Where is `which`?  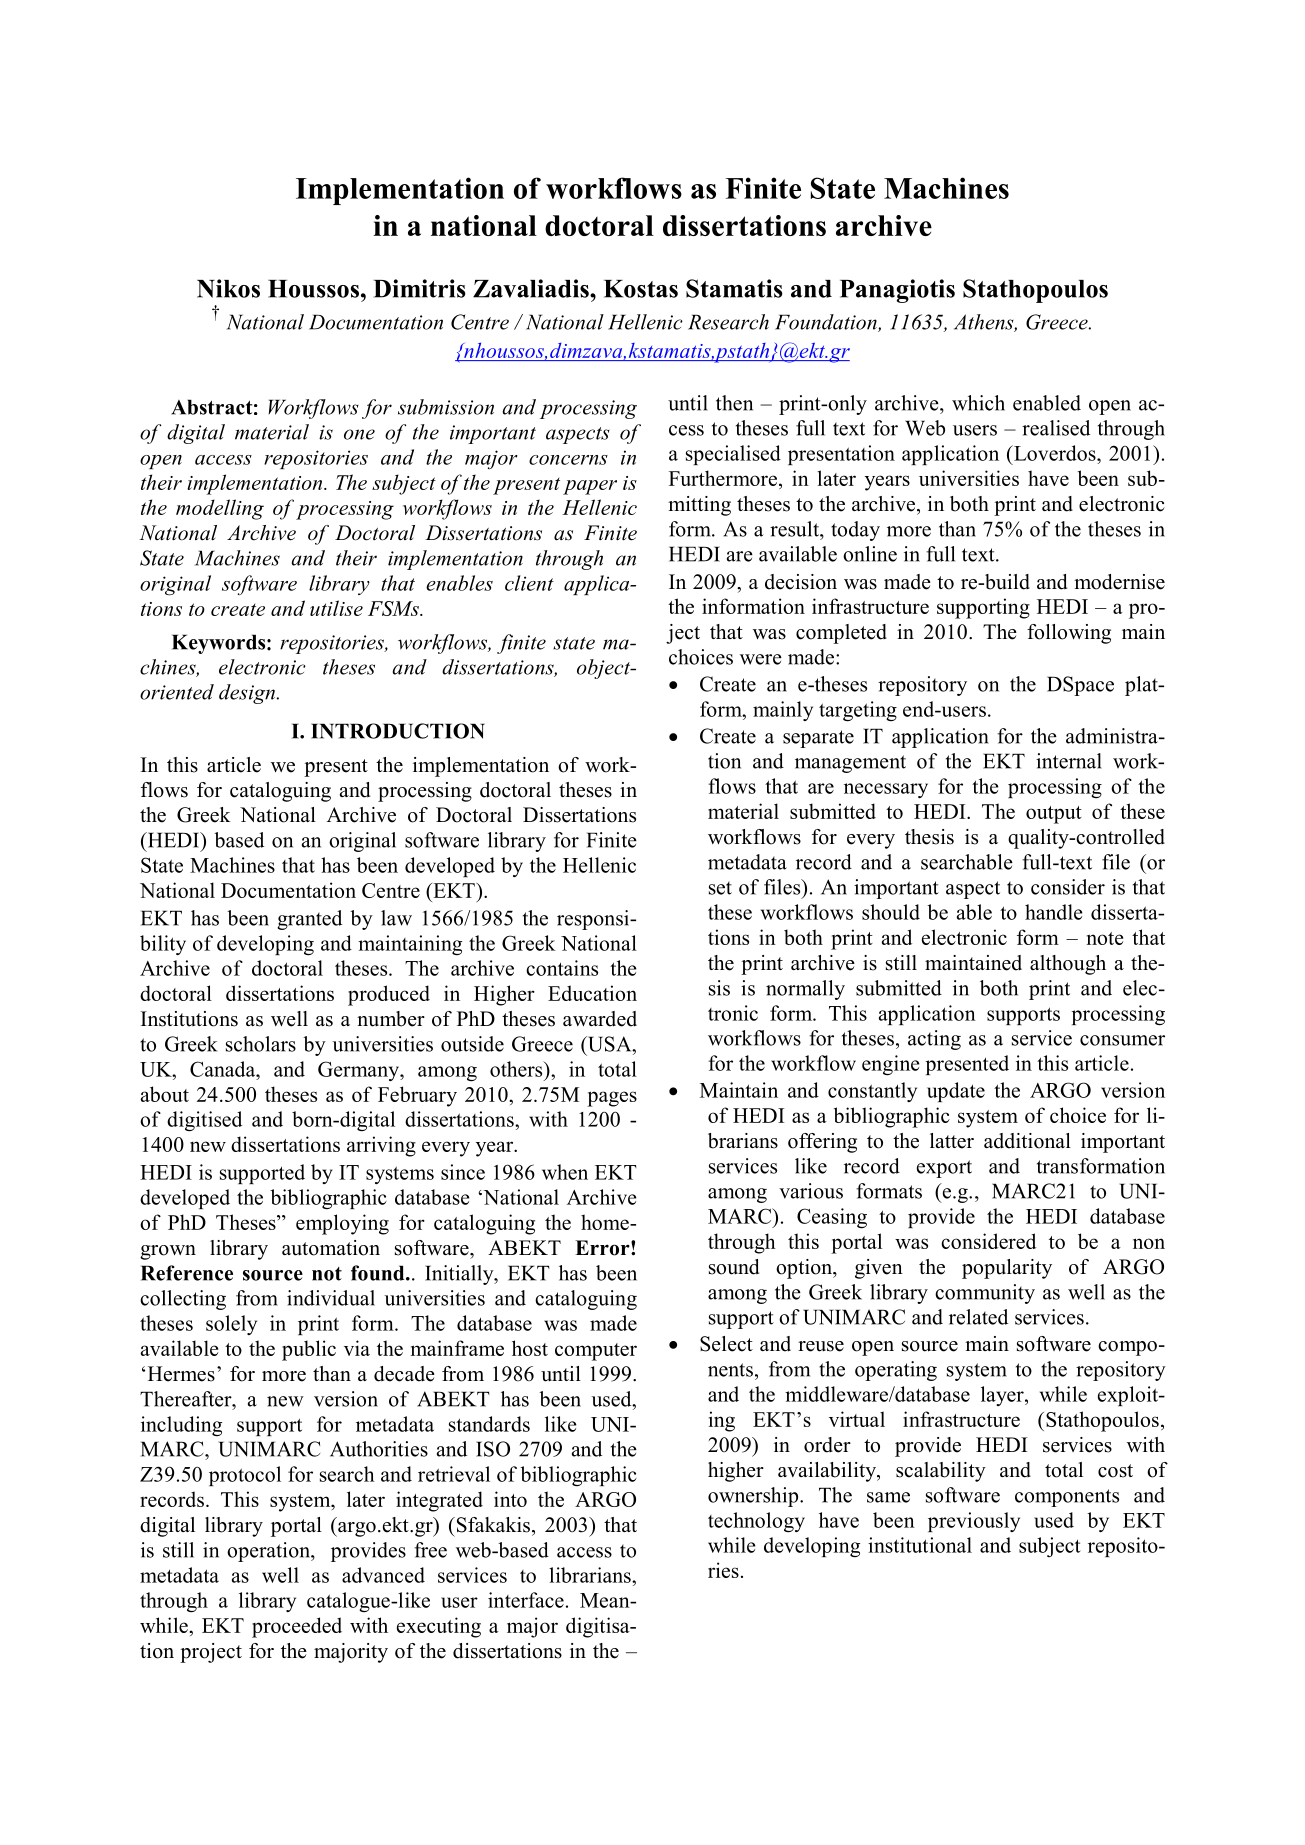 which is located at coordinates (978, 403).
